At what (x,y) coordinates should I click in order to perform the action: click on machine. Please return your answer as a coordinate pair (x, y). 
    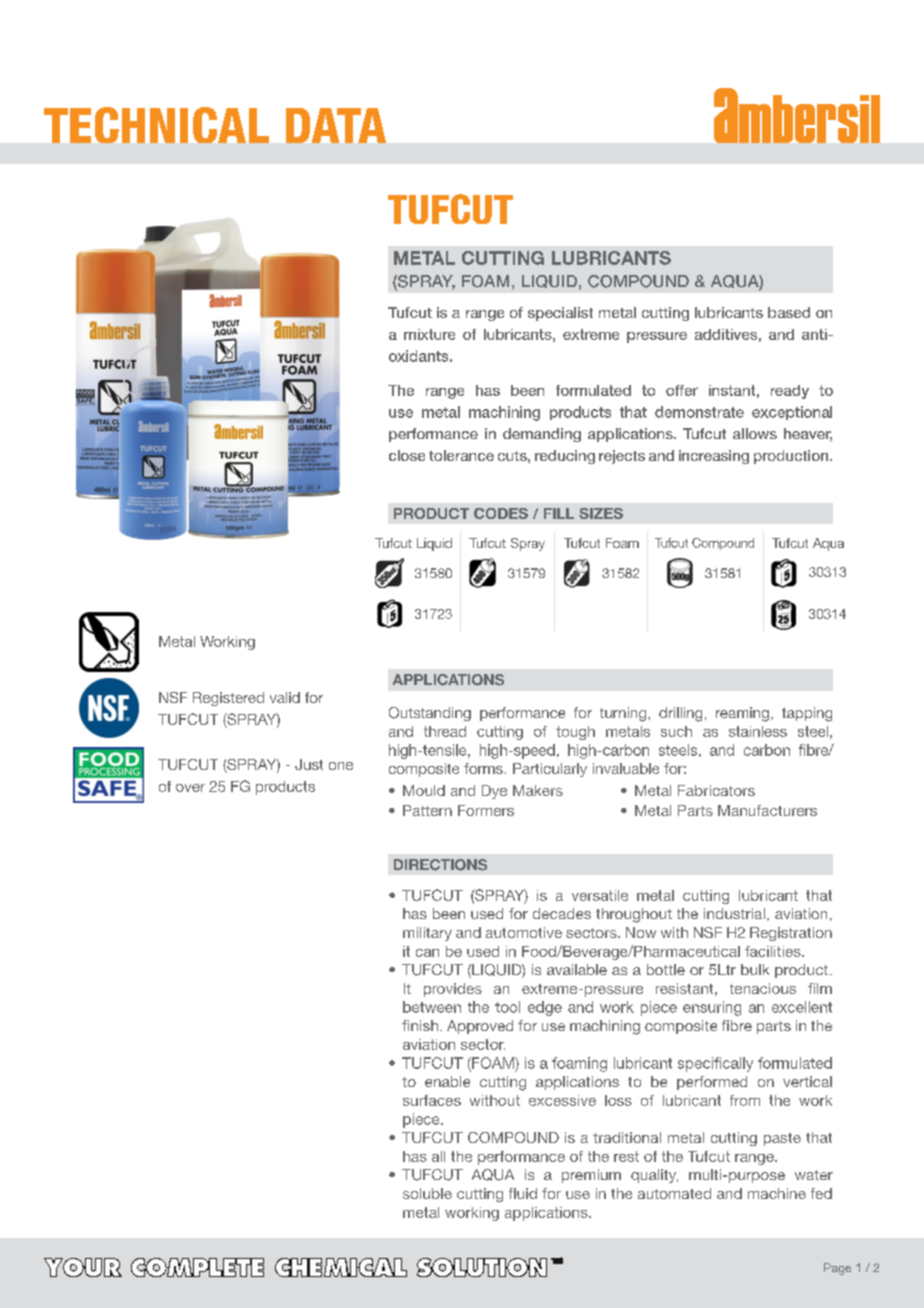
    Looking at the image, I should click on (777, 1193).
